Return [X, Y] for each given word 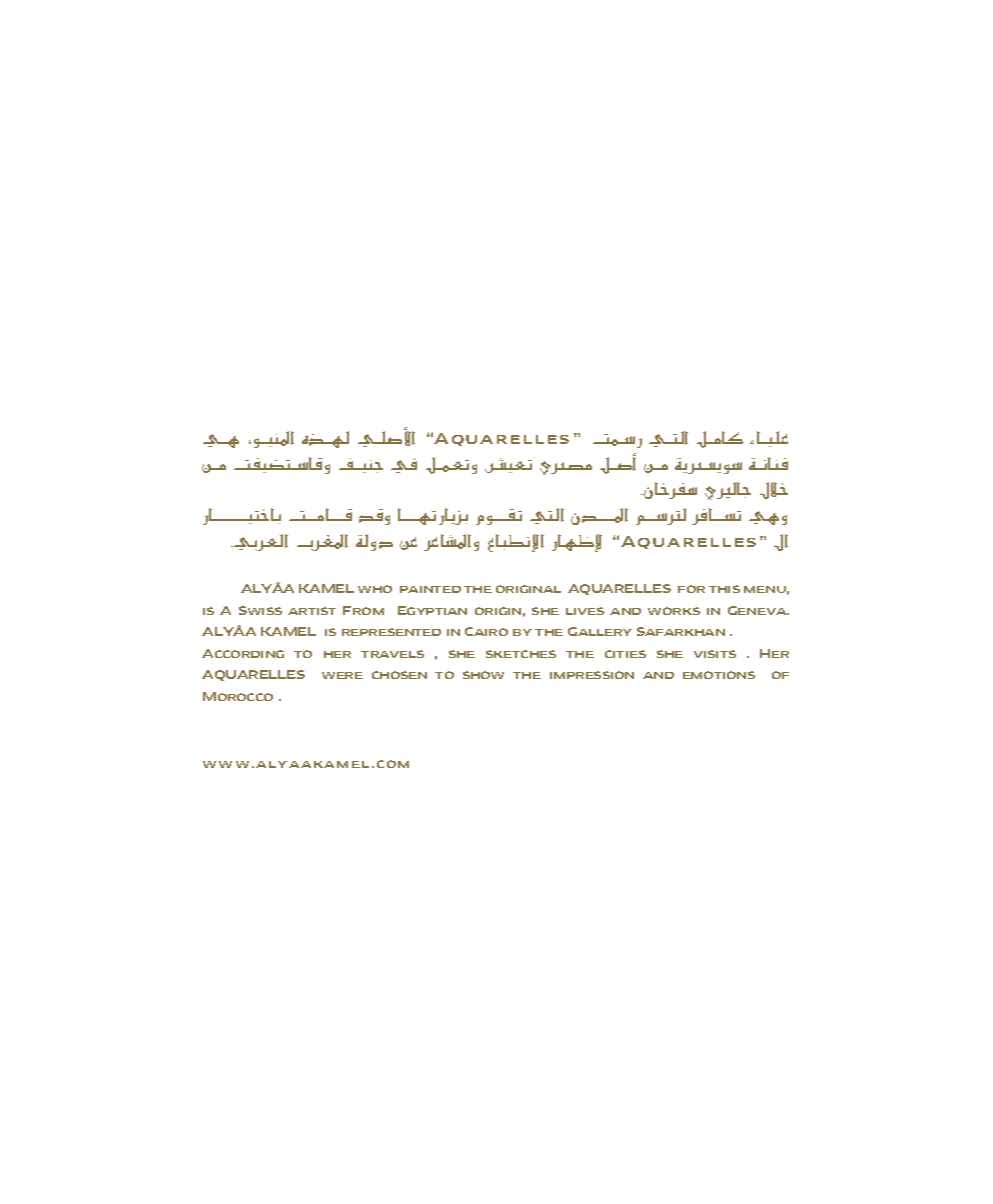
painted [430, 589]
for [691, 589]
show [483, 675]
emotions [719, 675]
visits [715, 654]
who [375, 589]
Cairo [486, 631]
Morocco [238, 696]
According [243, 653]
